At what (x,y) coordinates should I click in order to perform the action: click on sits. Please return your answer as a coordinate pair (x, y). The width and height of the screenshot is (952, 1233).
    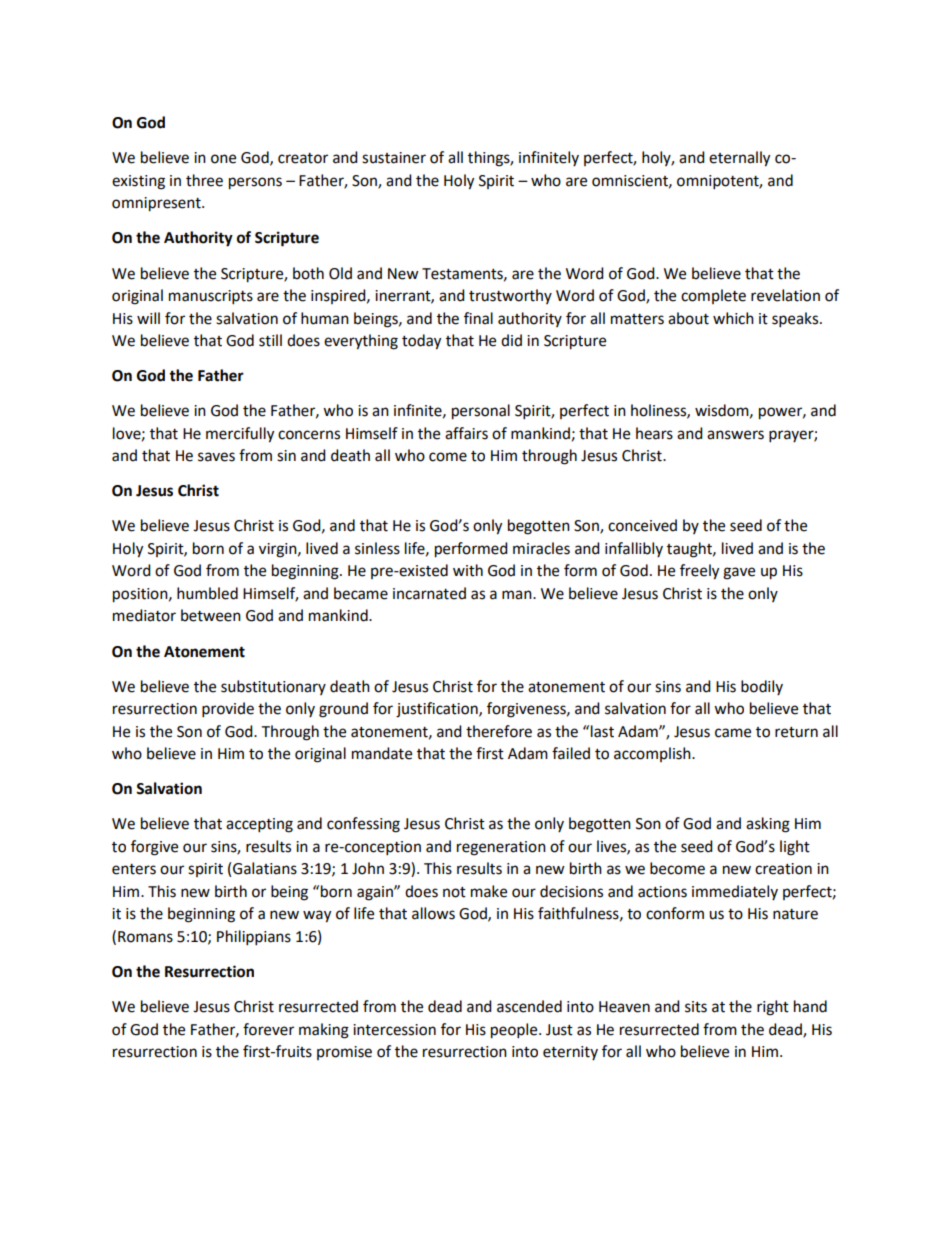
    Looking at the image, I should click on (696, 1007).
